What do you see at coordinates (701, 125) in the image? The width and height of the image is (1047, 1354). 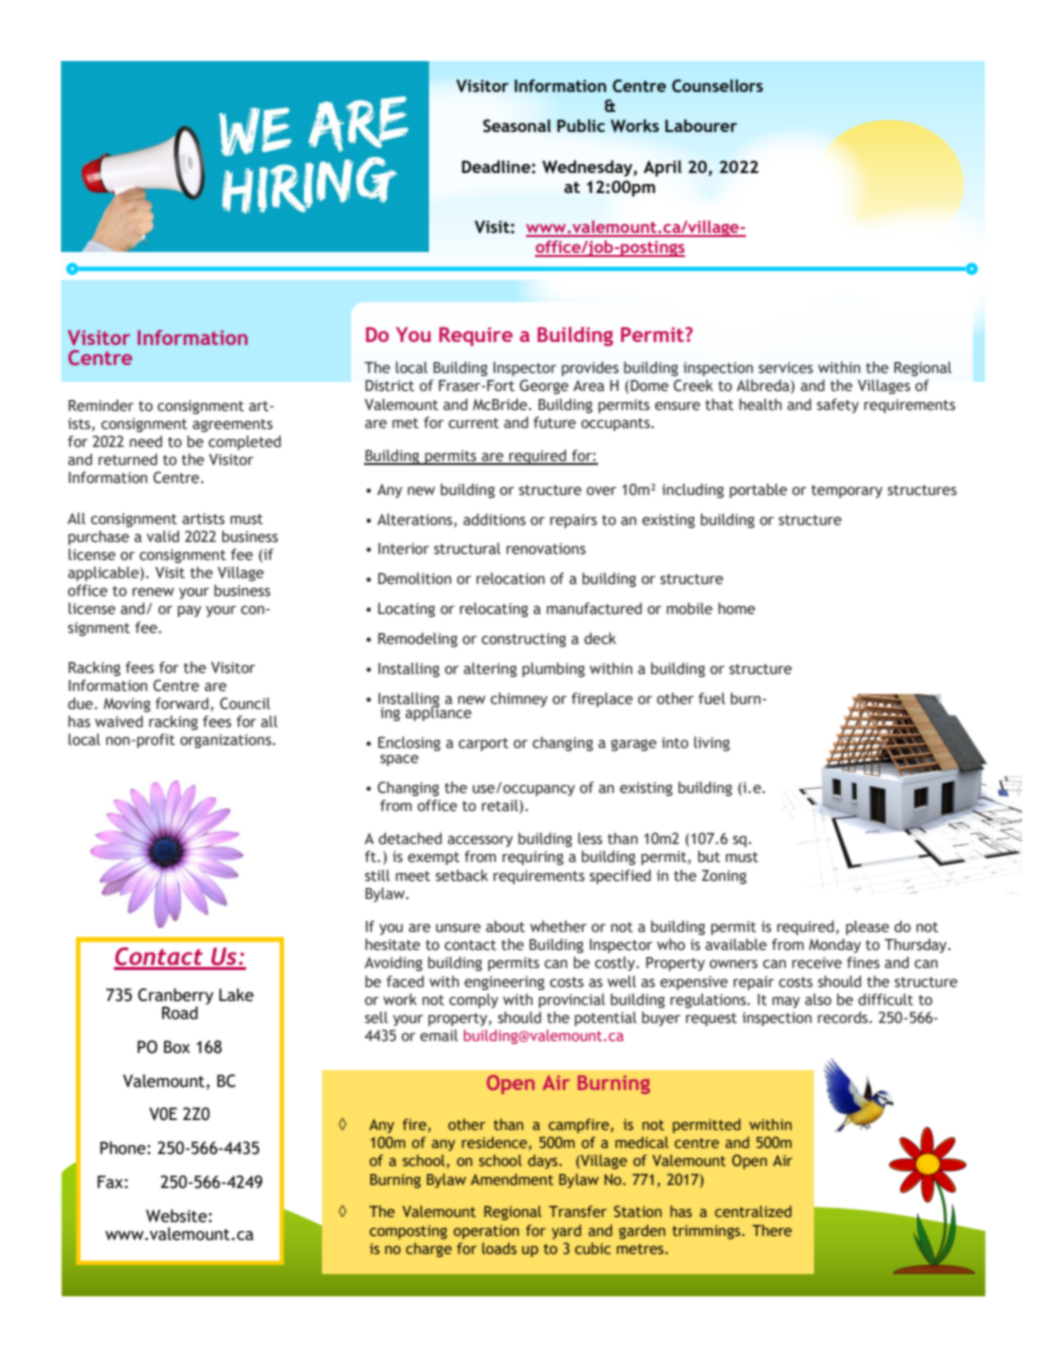 I see `Labourer` at bounding box center [701, 125].
